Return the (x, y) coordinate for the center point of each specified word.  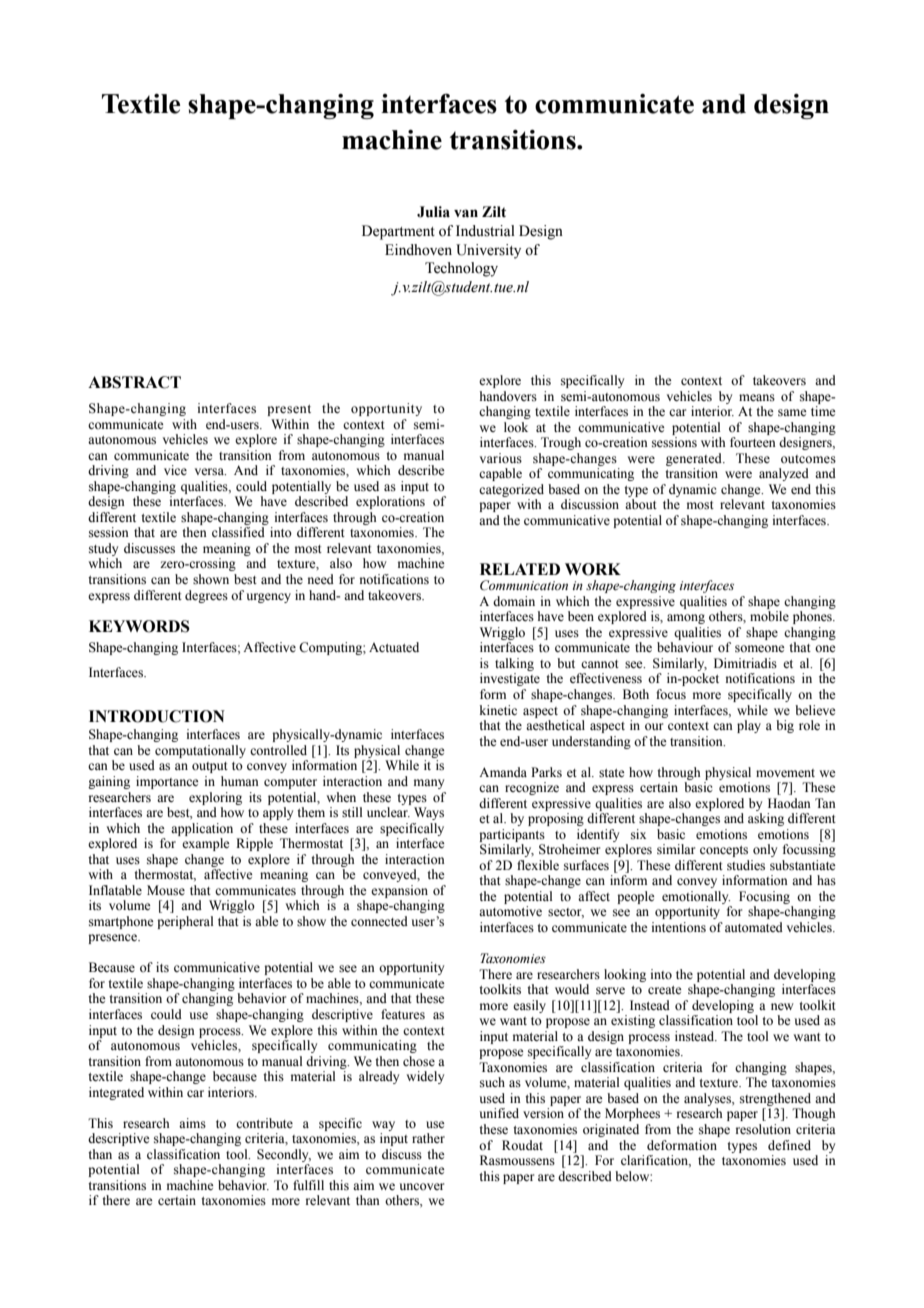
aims (192, 1123)
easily (529, 1006)
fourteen (753, 442)
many (429, 784)
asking (766, 819)
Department (398, 232)
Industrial (485, 231)
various (501, 458)
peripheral (185, 922)
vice (175, 470)
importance (167, 782)
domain (514, 601)
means (757, 397)
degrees (206, 596)
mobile (769, 616)
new (782, 1006)
